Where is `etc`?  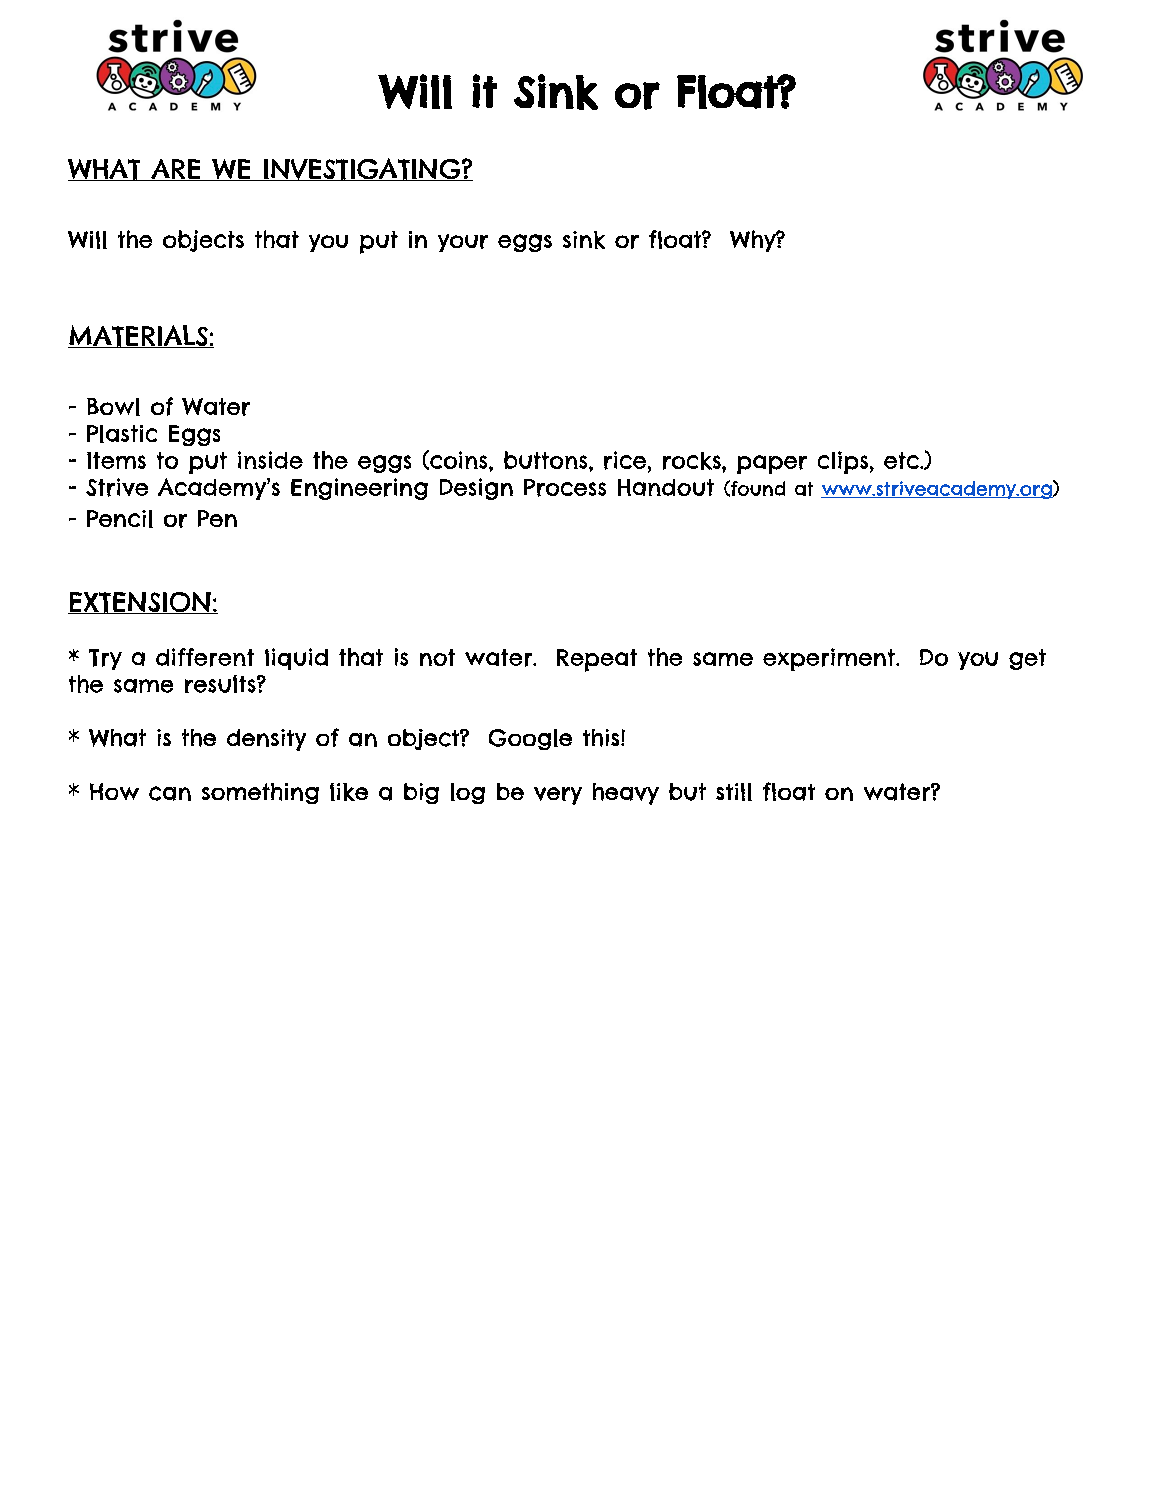
etc is located at coordinates (901, 460).
